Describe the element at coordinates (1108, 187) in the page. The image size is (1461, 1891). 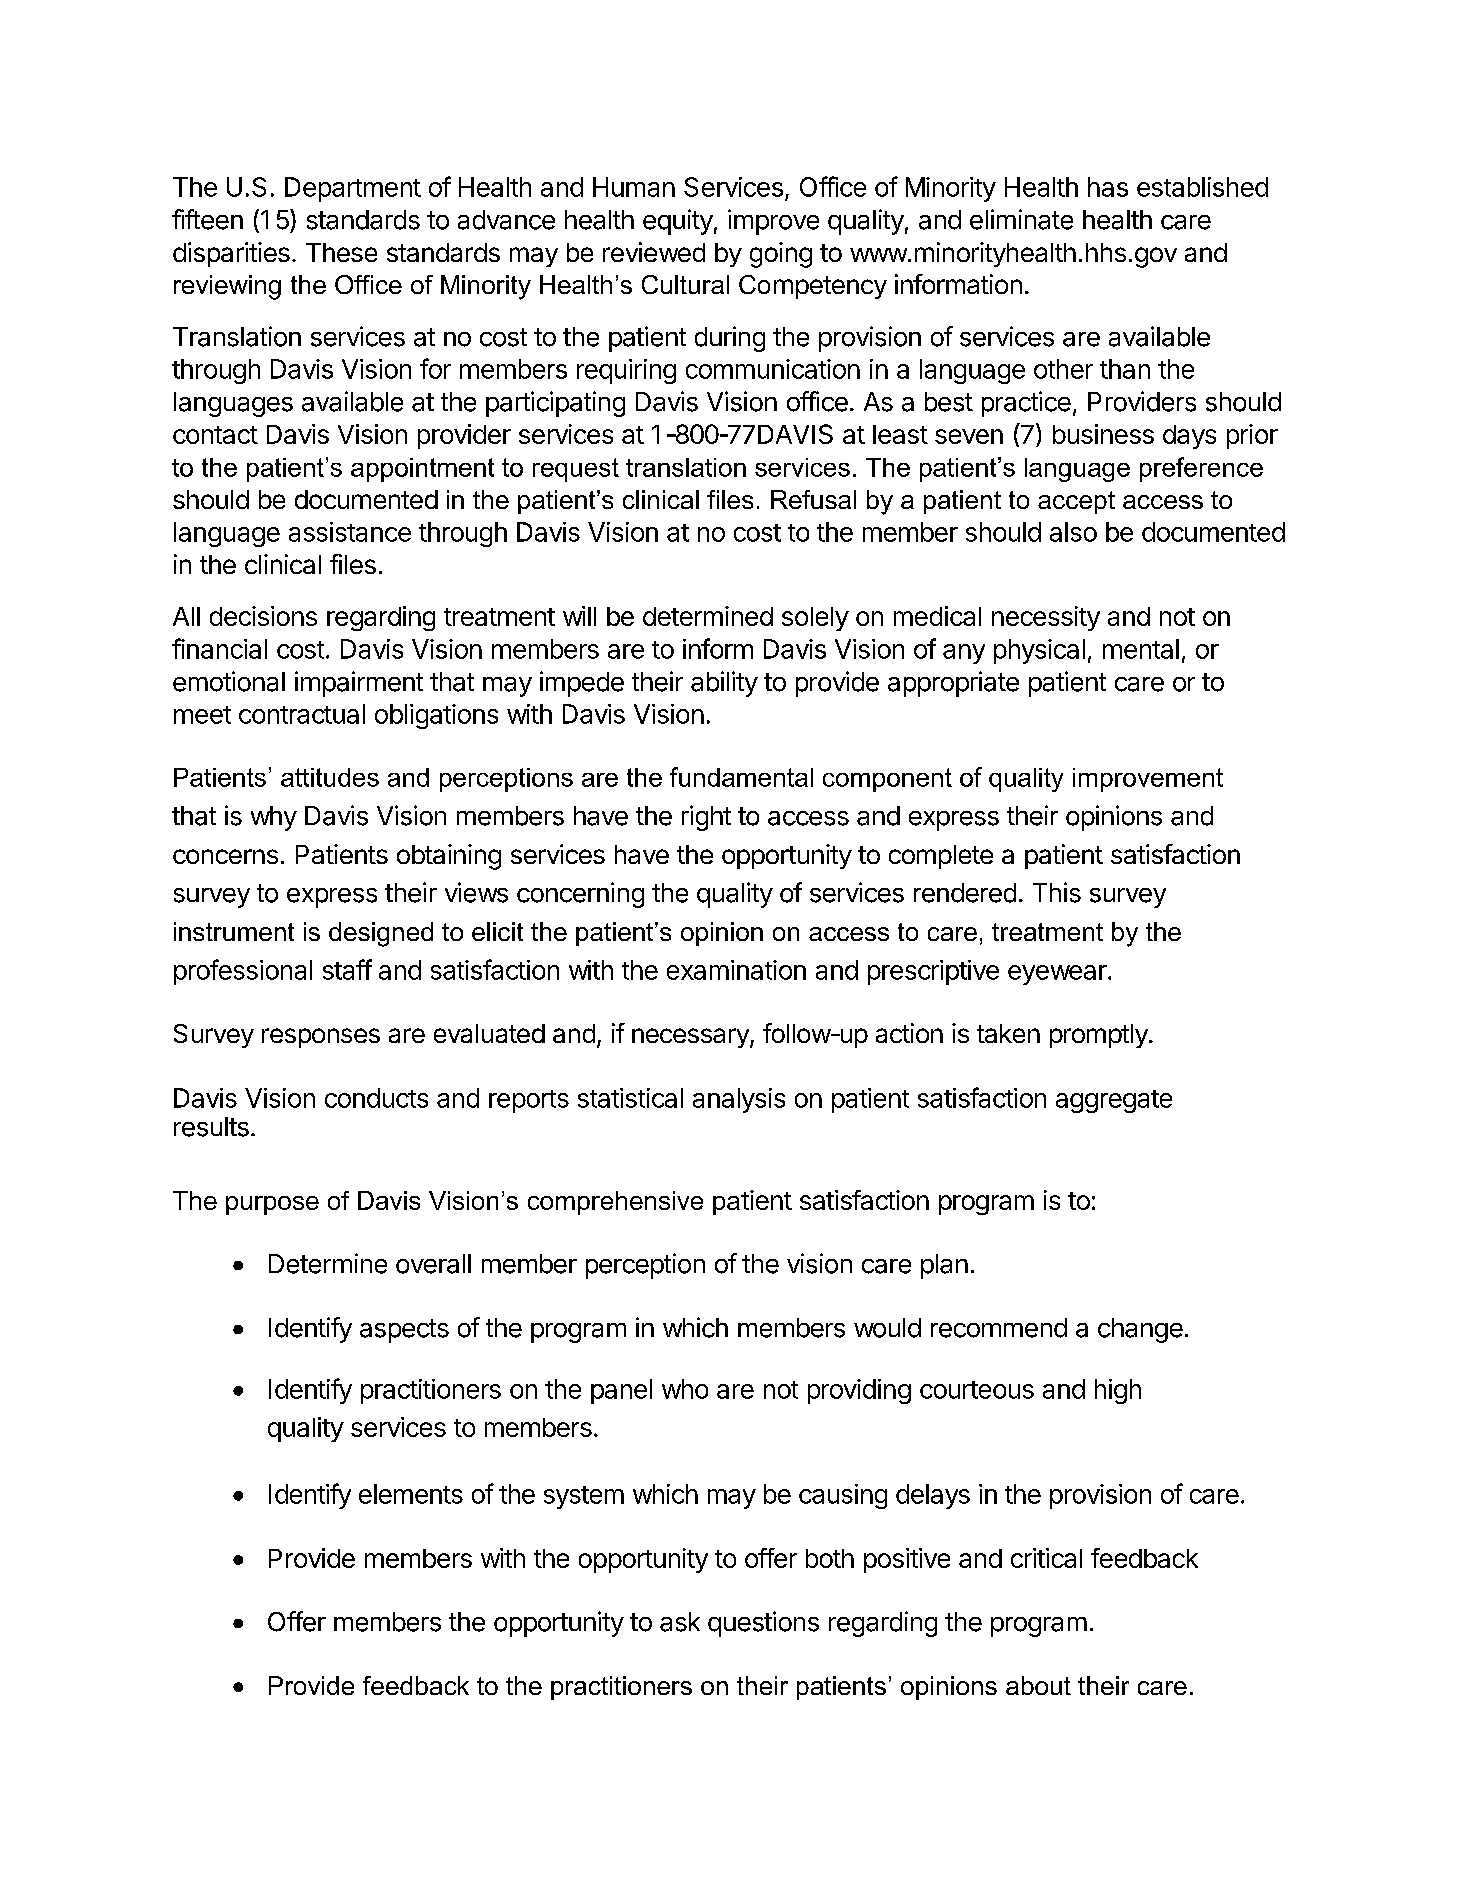
I see `has` at that location.
